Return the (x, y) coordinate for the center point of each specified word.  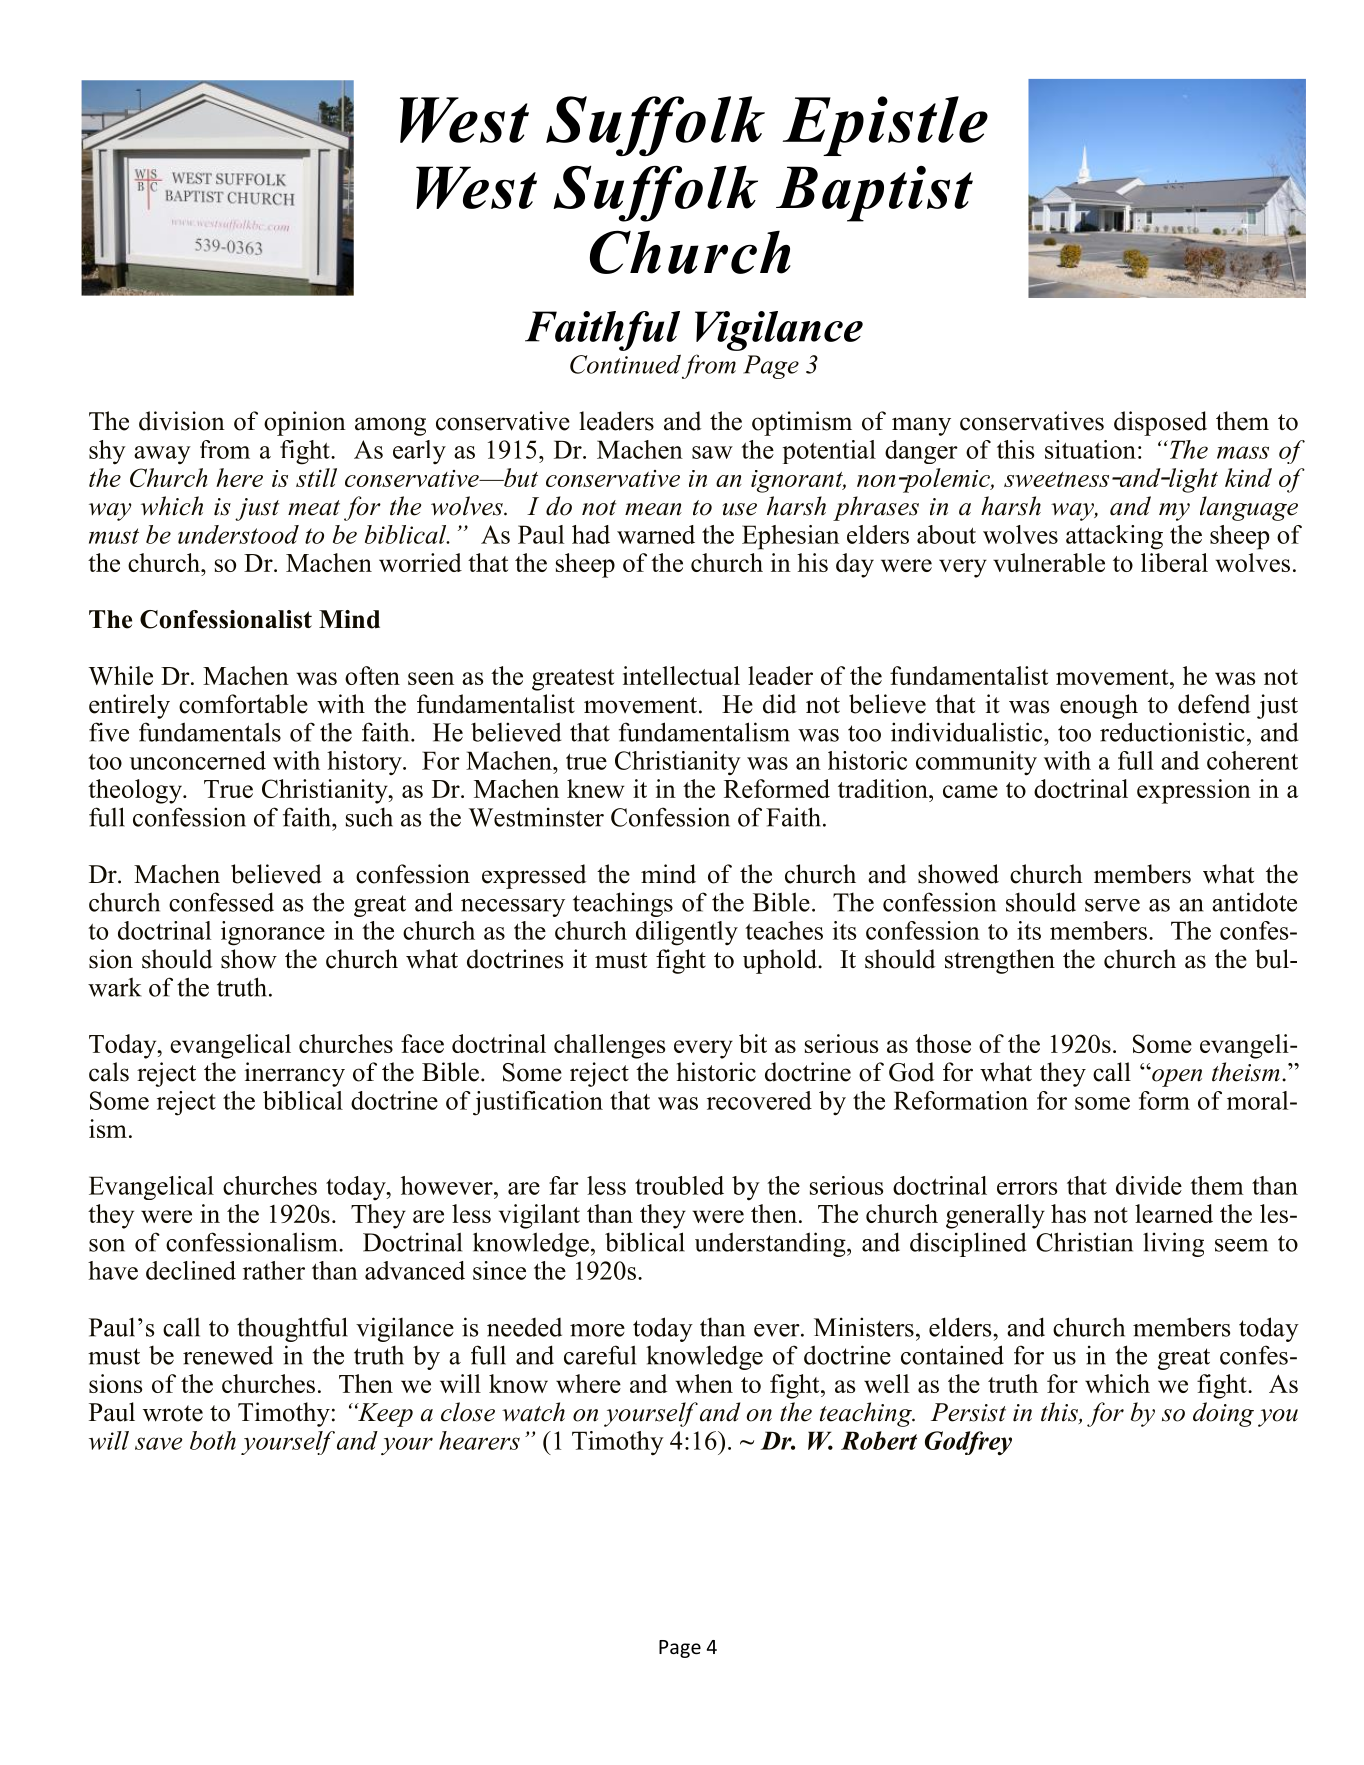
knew (596, 788)
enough (1099, 706)
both (213, 1440)
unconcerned (197, 760)
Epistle (885, 126)
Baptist (874, 194)
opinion (305, 423)
